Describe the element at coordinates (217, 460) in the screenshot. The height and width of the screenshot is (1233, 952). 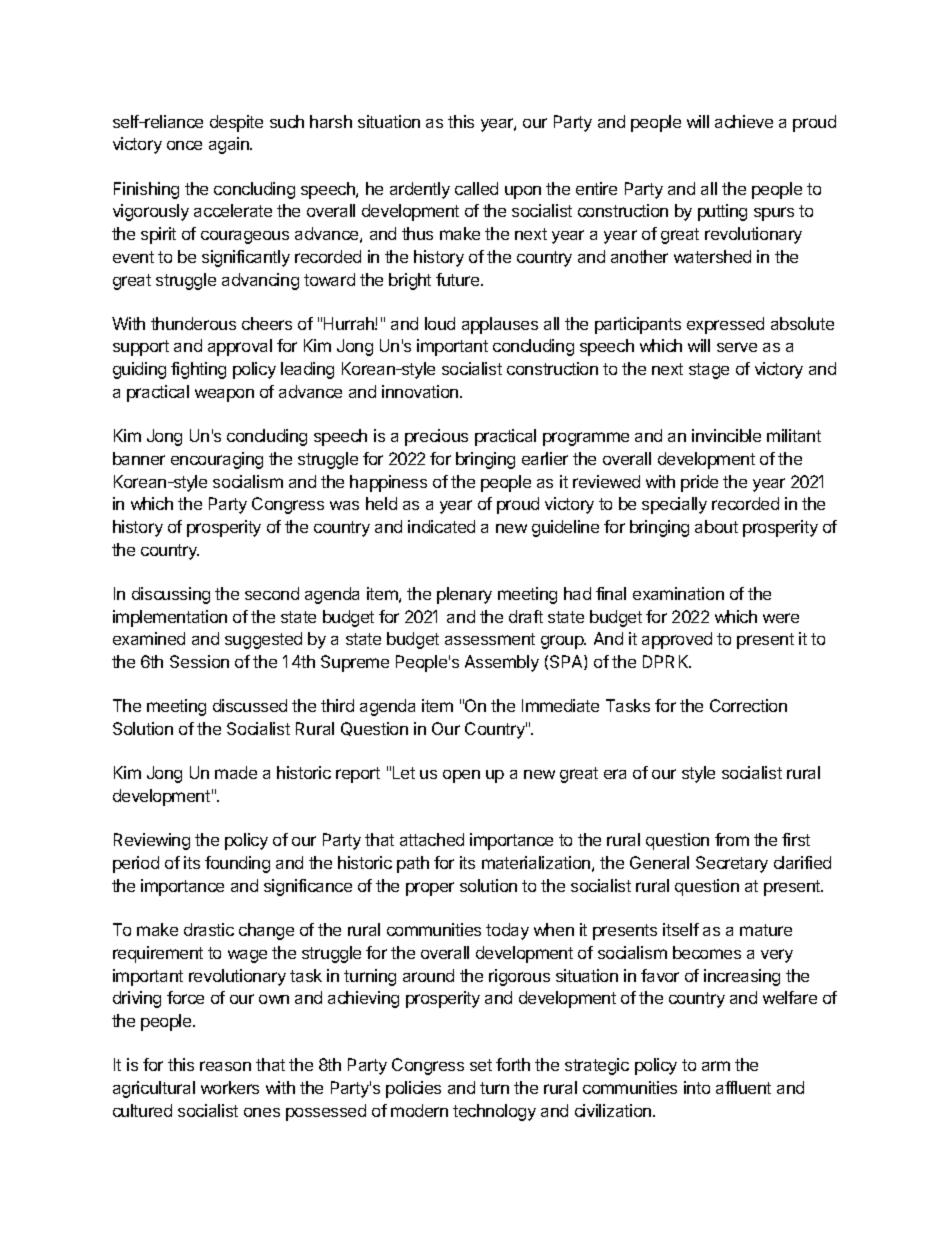
I see `encouraging` at that location.
